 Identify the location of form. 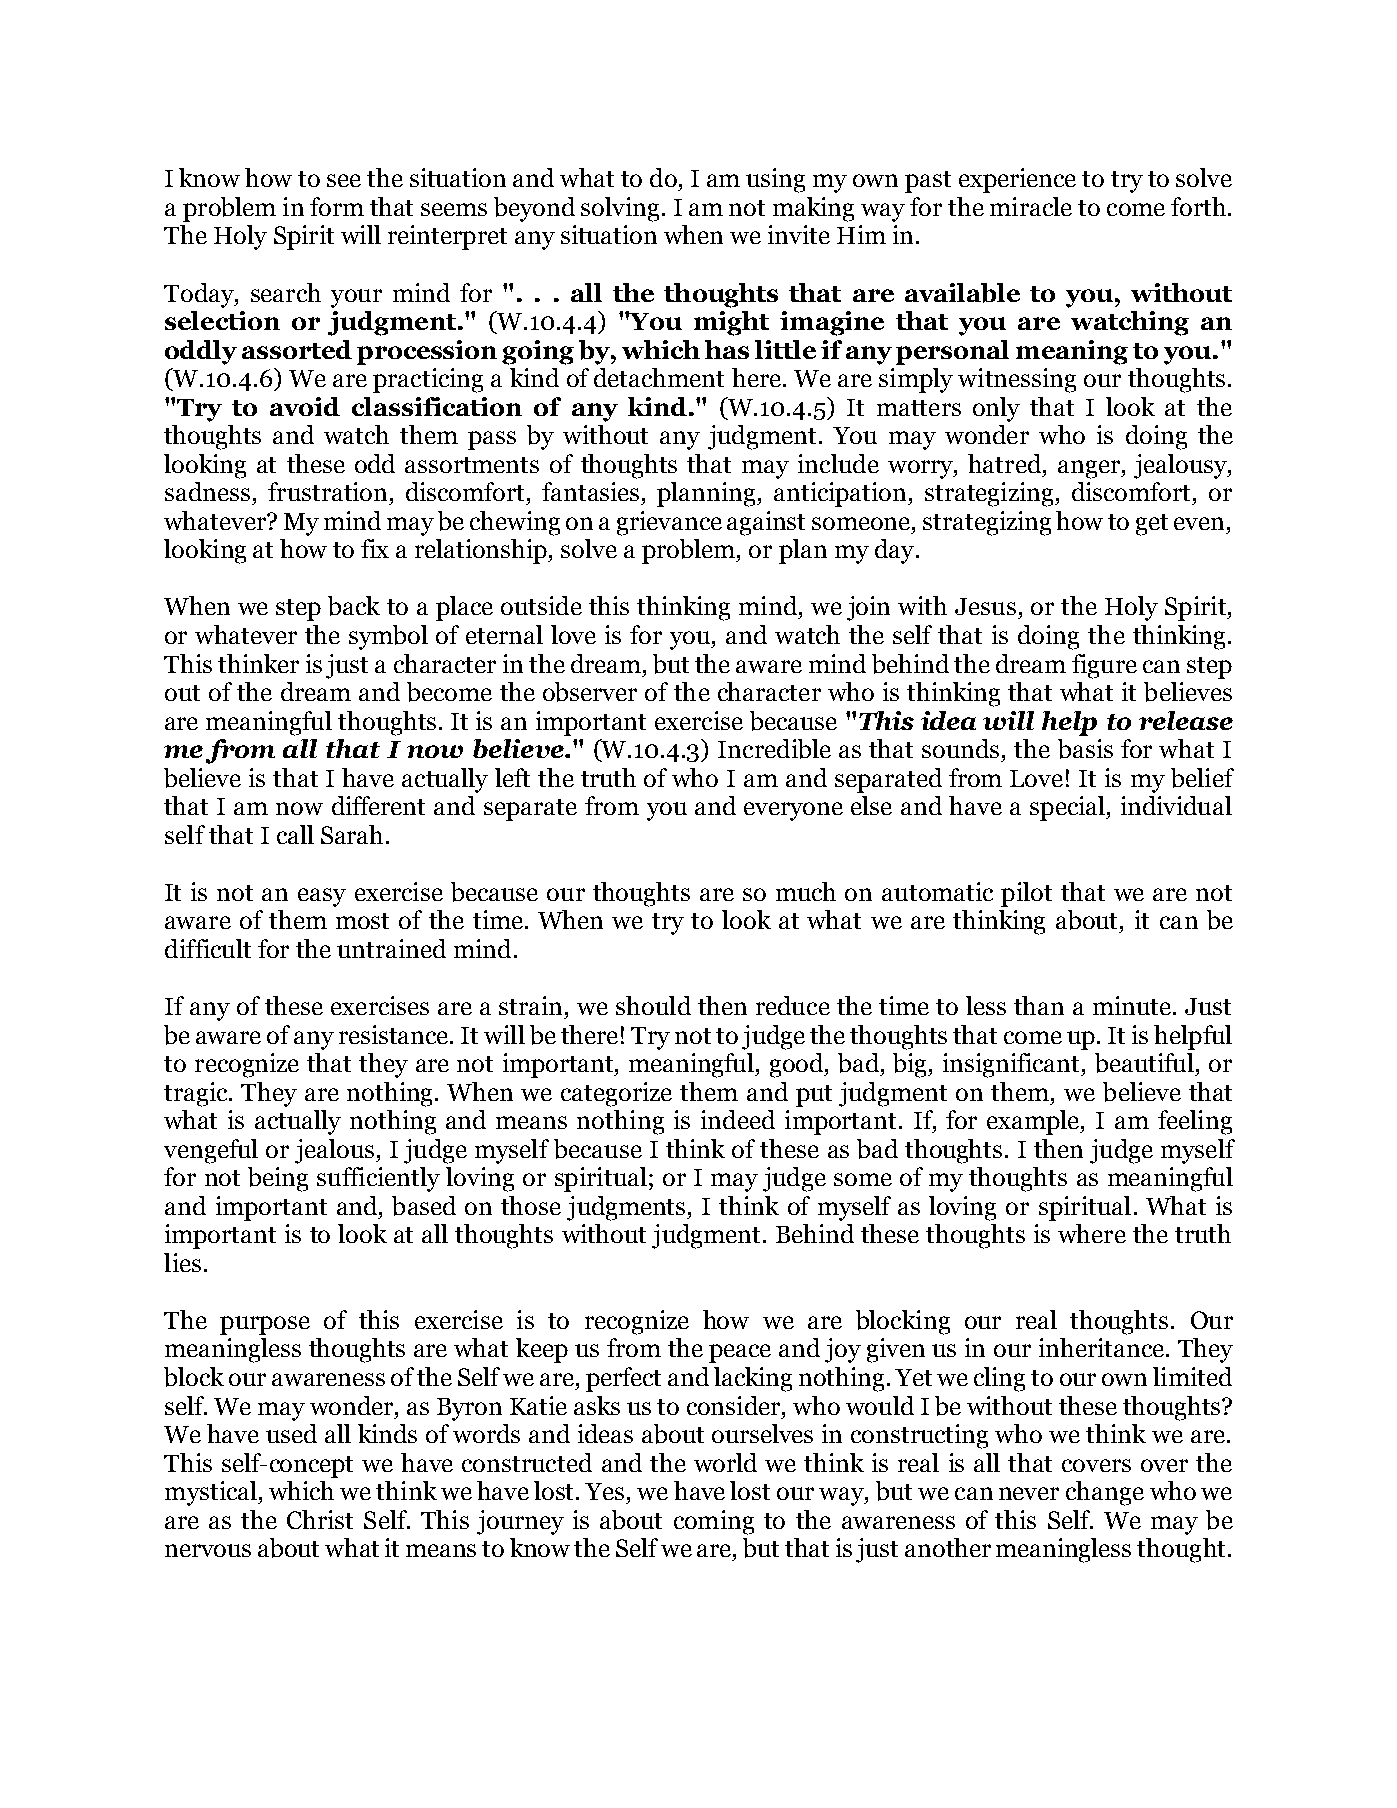
(337, 206).
